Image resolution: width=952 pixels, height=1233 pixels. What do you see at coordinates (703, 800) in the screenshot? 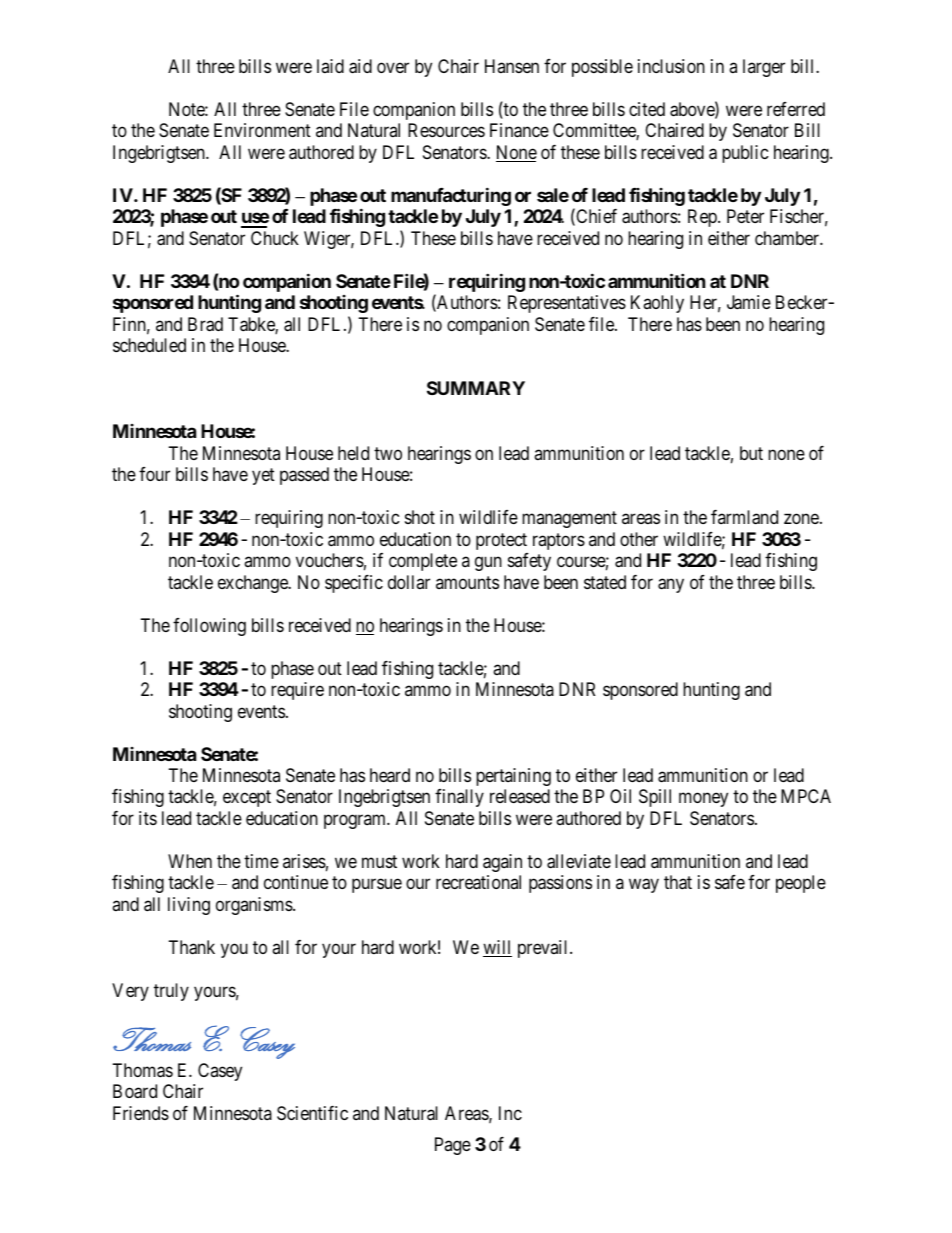
I see `money` at bounding box center [703, 800].
